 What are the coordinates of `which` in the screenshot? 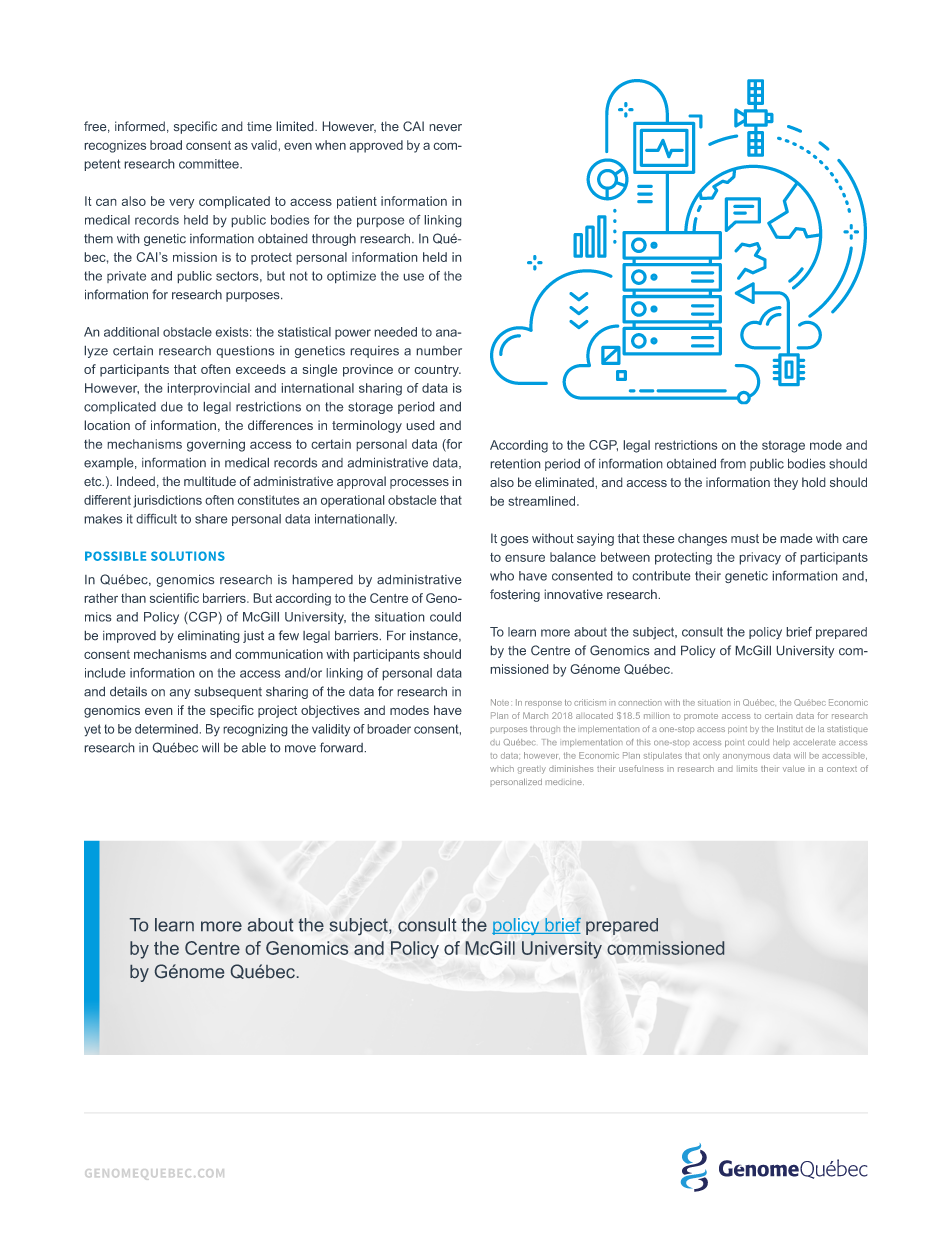 It's located at (502, 768).
